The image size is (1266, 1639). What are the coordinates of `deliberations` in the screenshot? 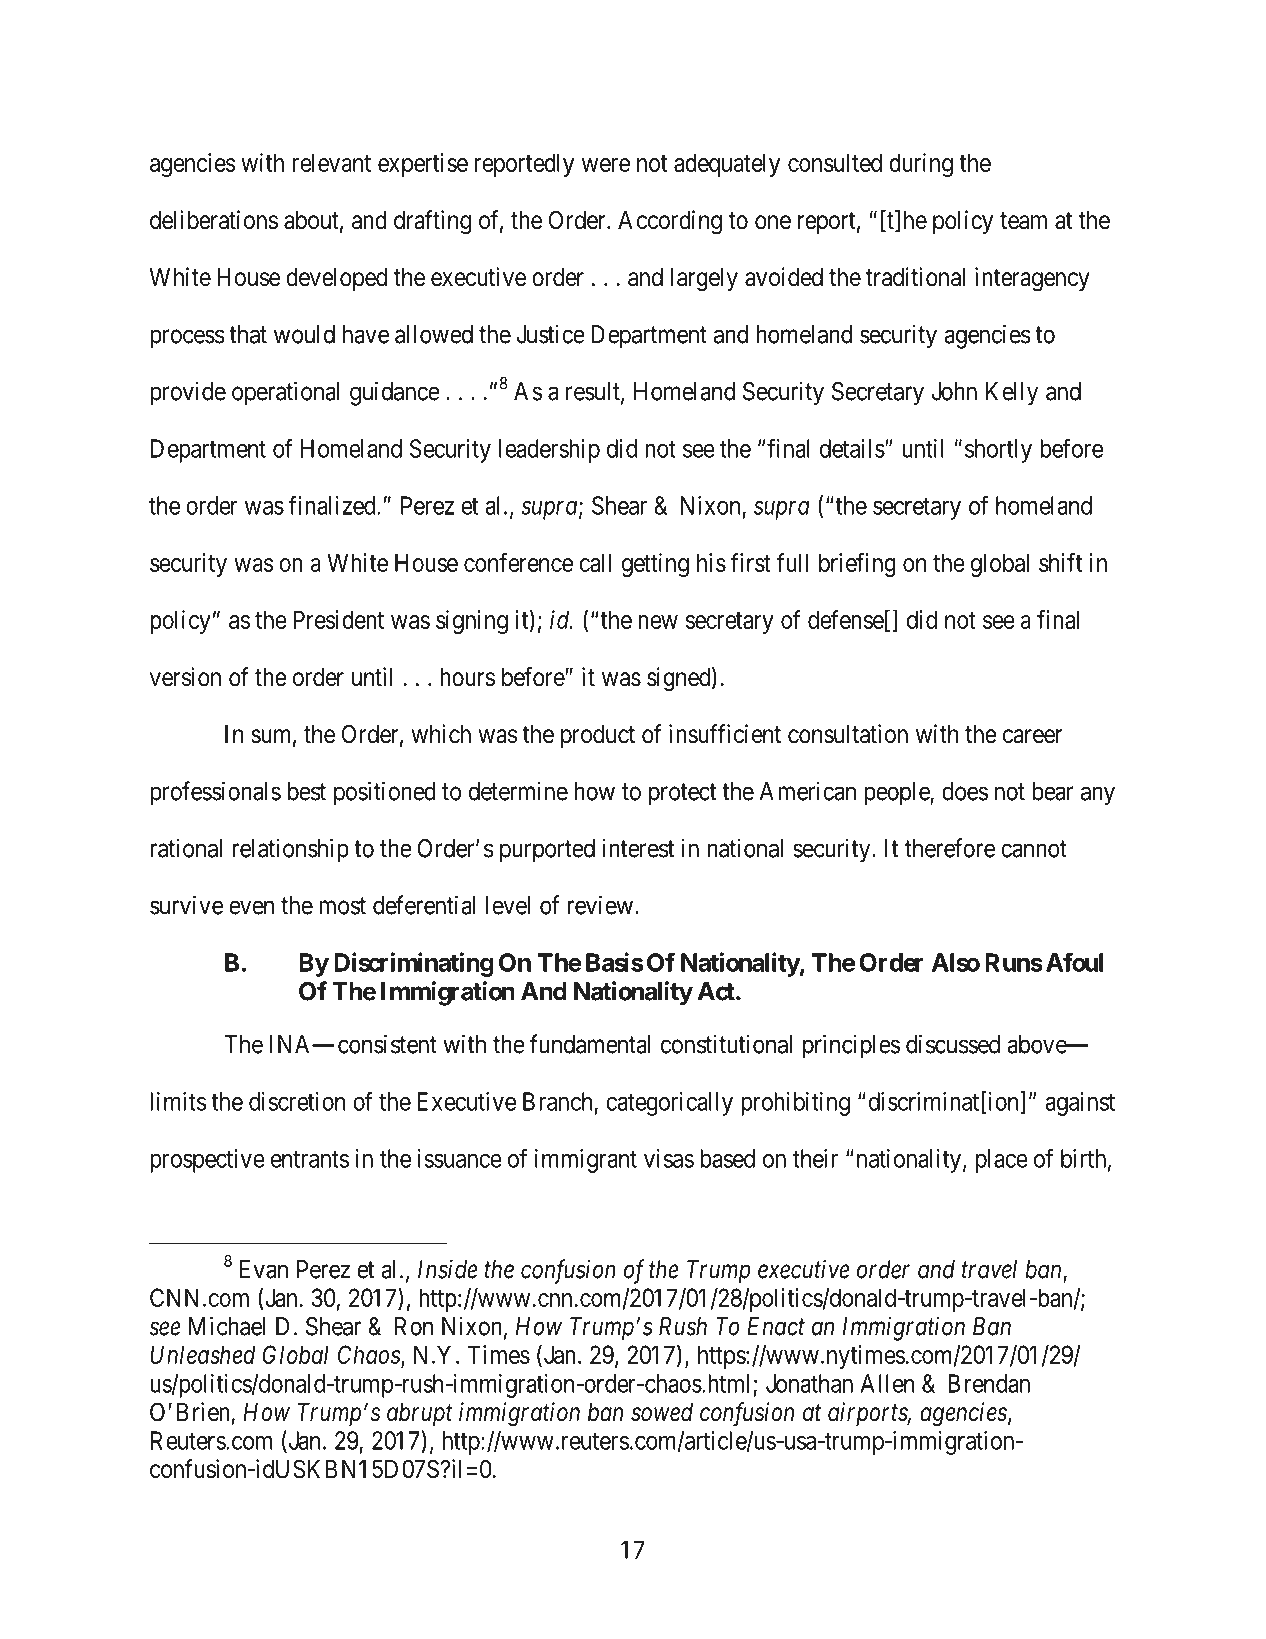 It's located at (214, 220).
